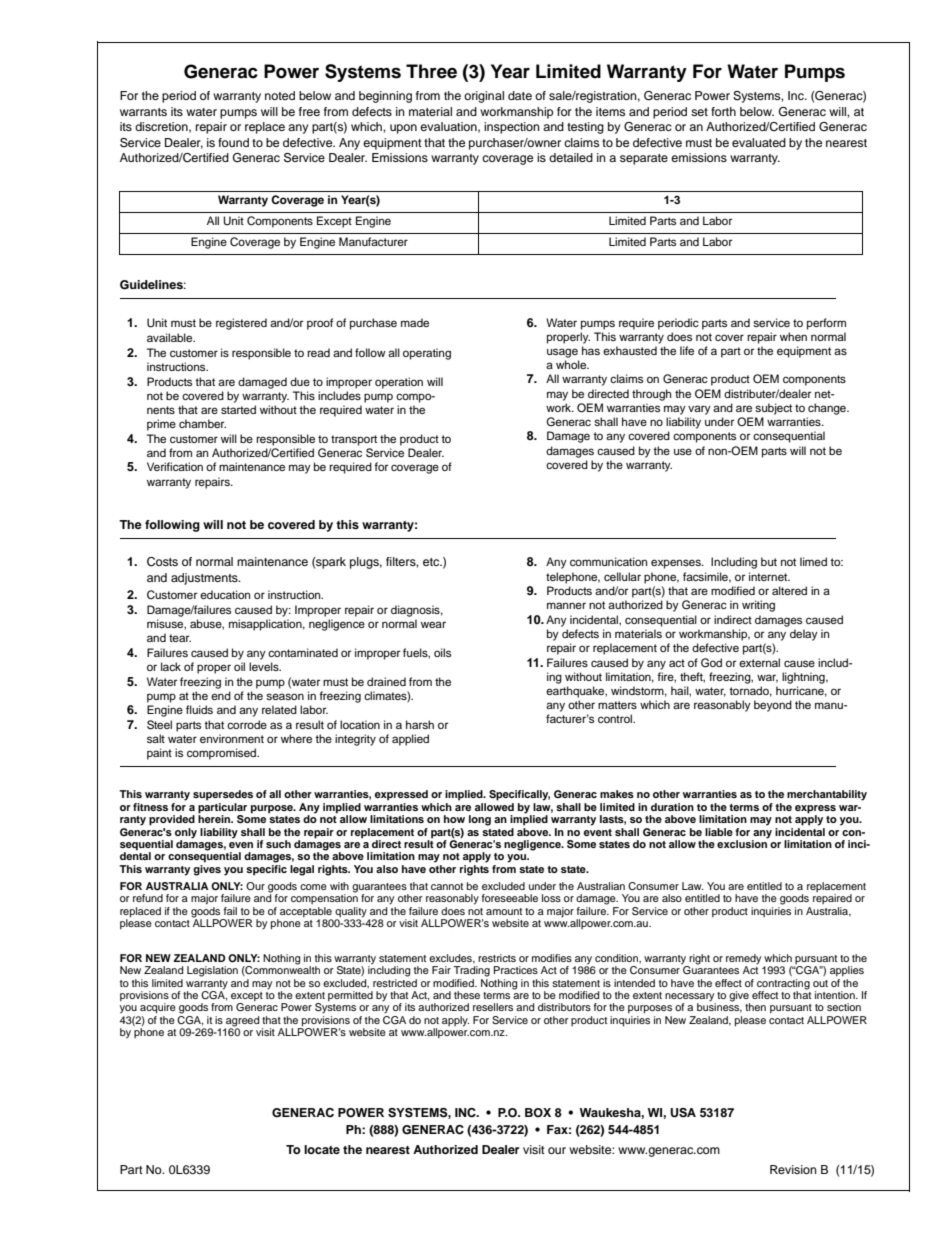  Describe the element at coordinates (608, 561) in the image. I see `communication` at that location.
